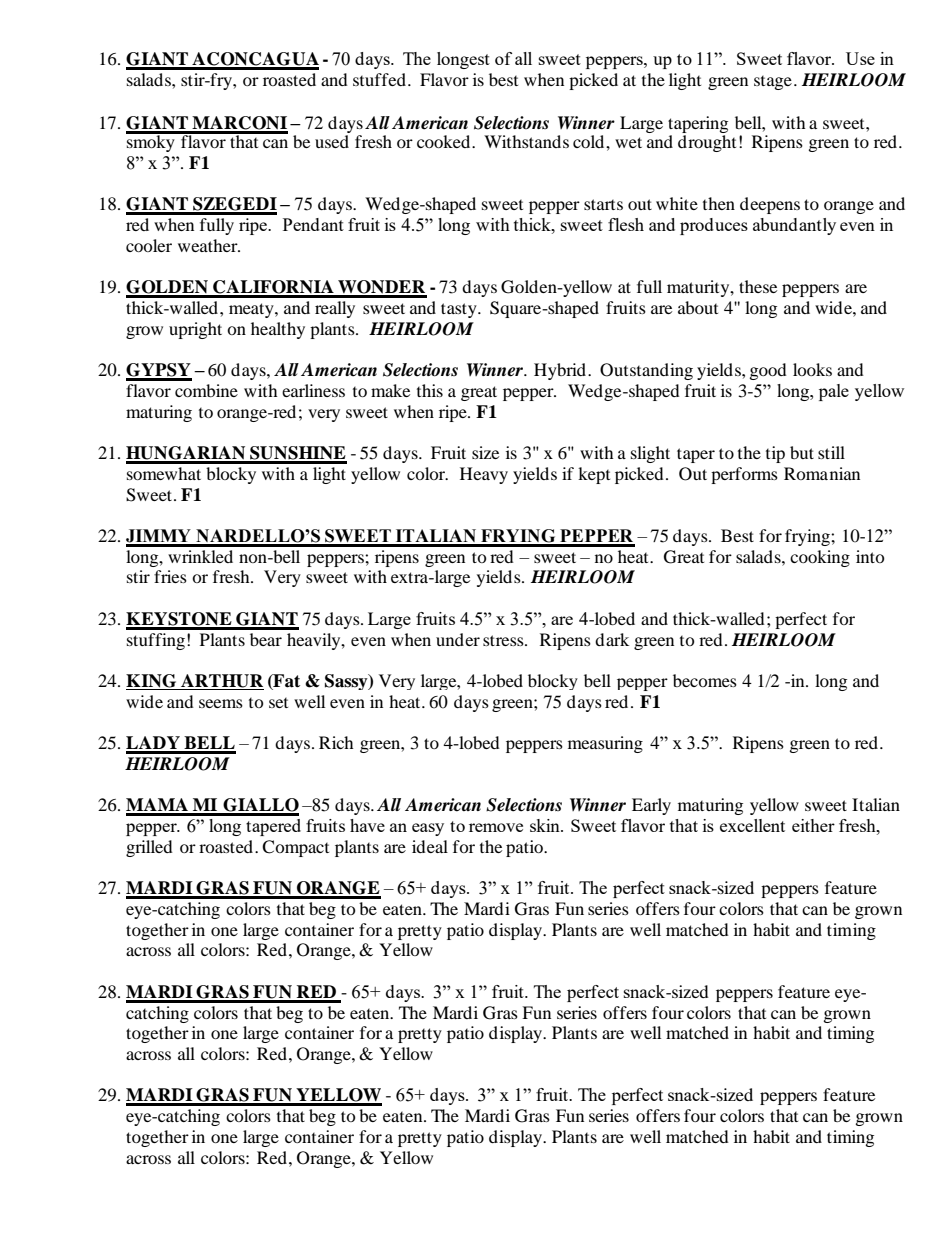 The image size is (952, 1233). Describe the element at coordinates (773, 83) in the screenshot. I see `stage` at that location.
